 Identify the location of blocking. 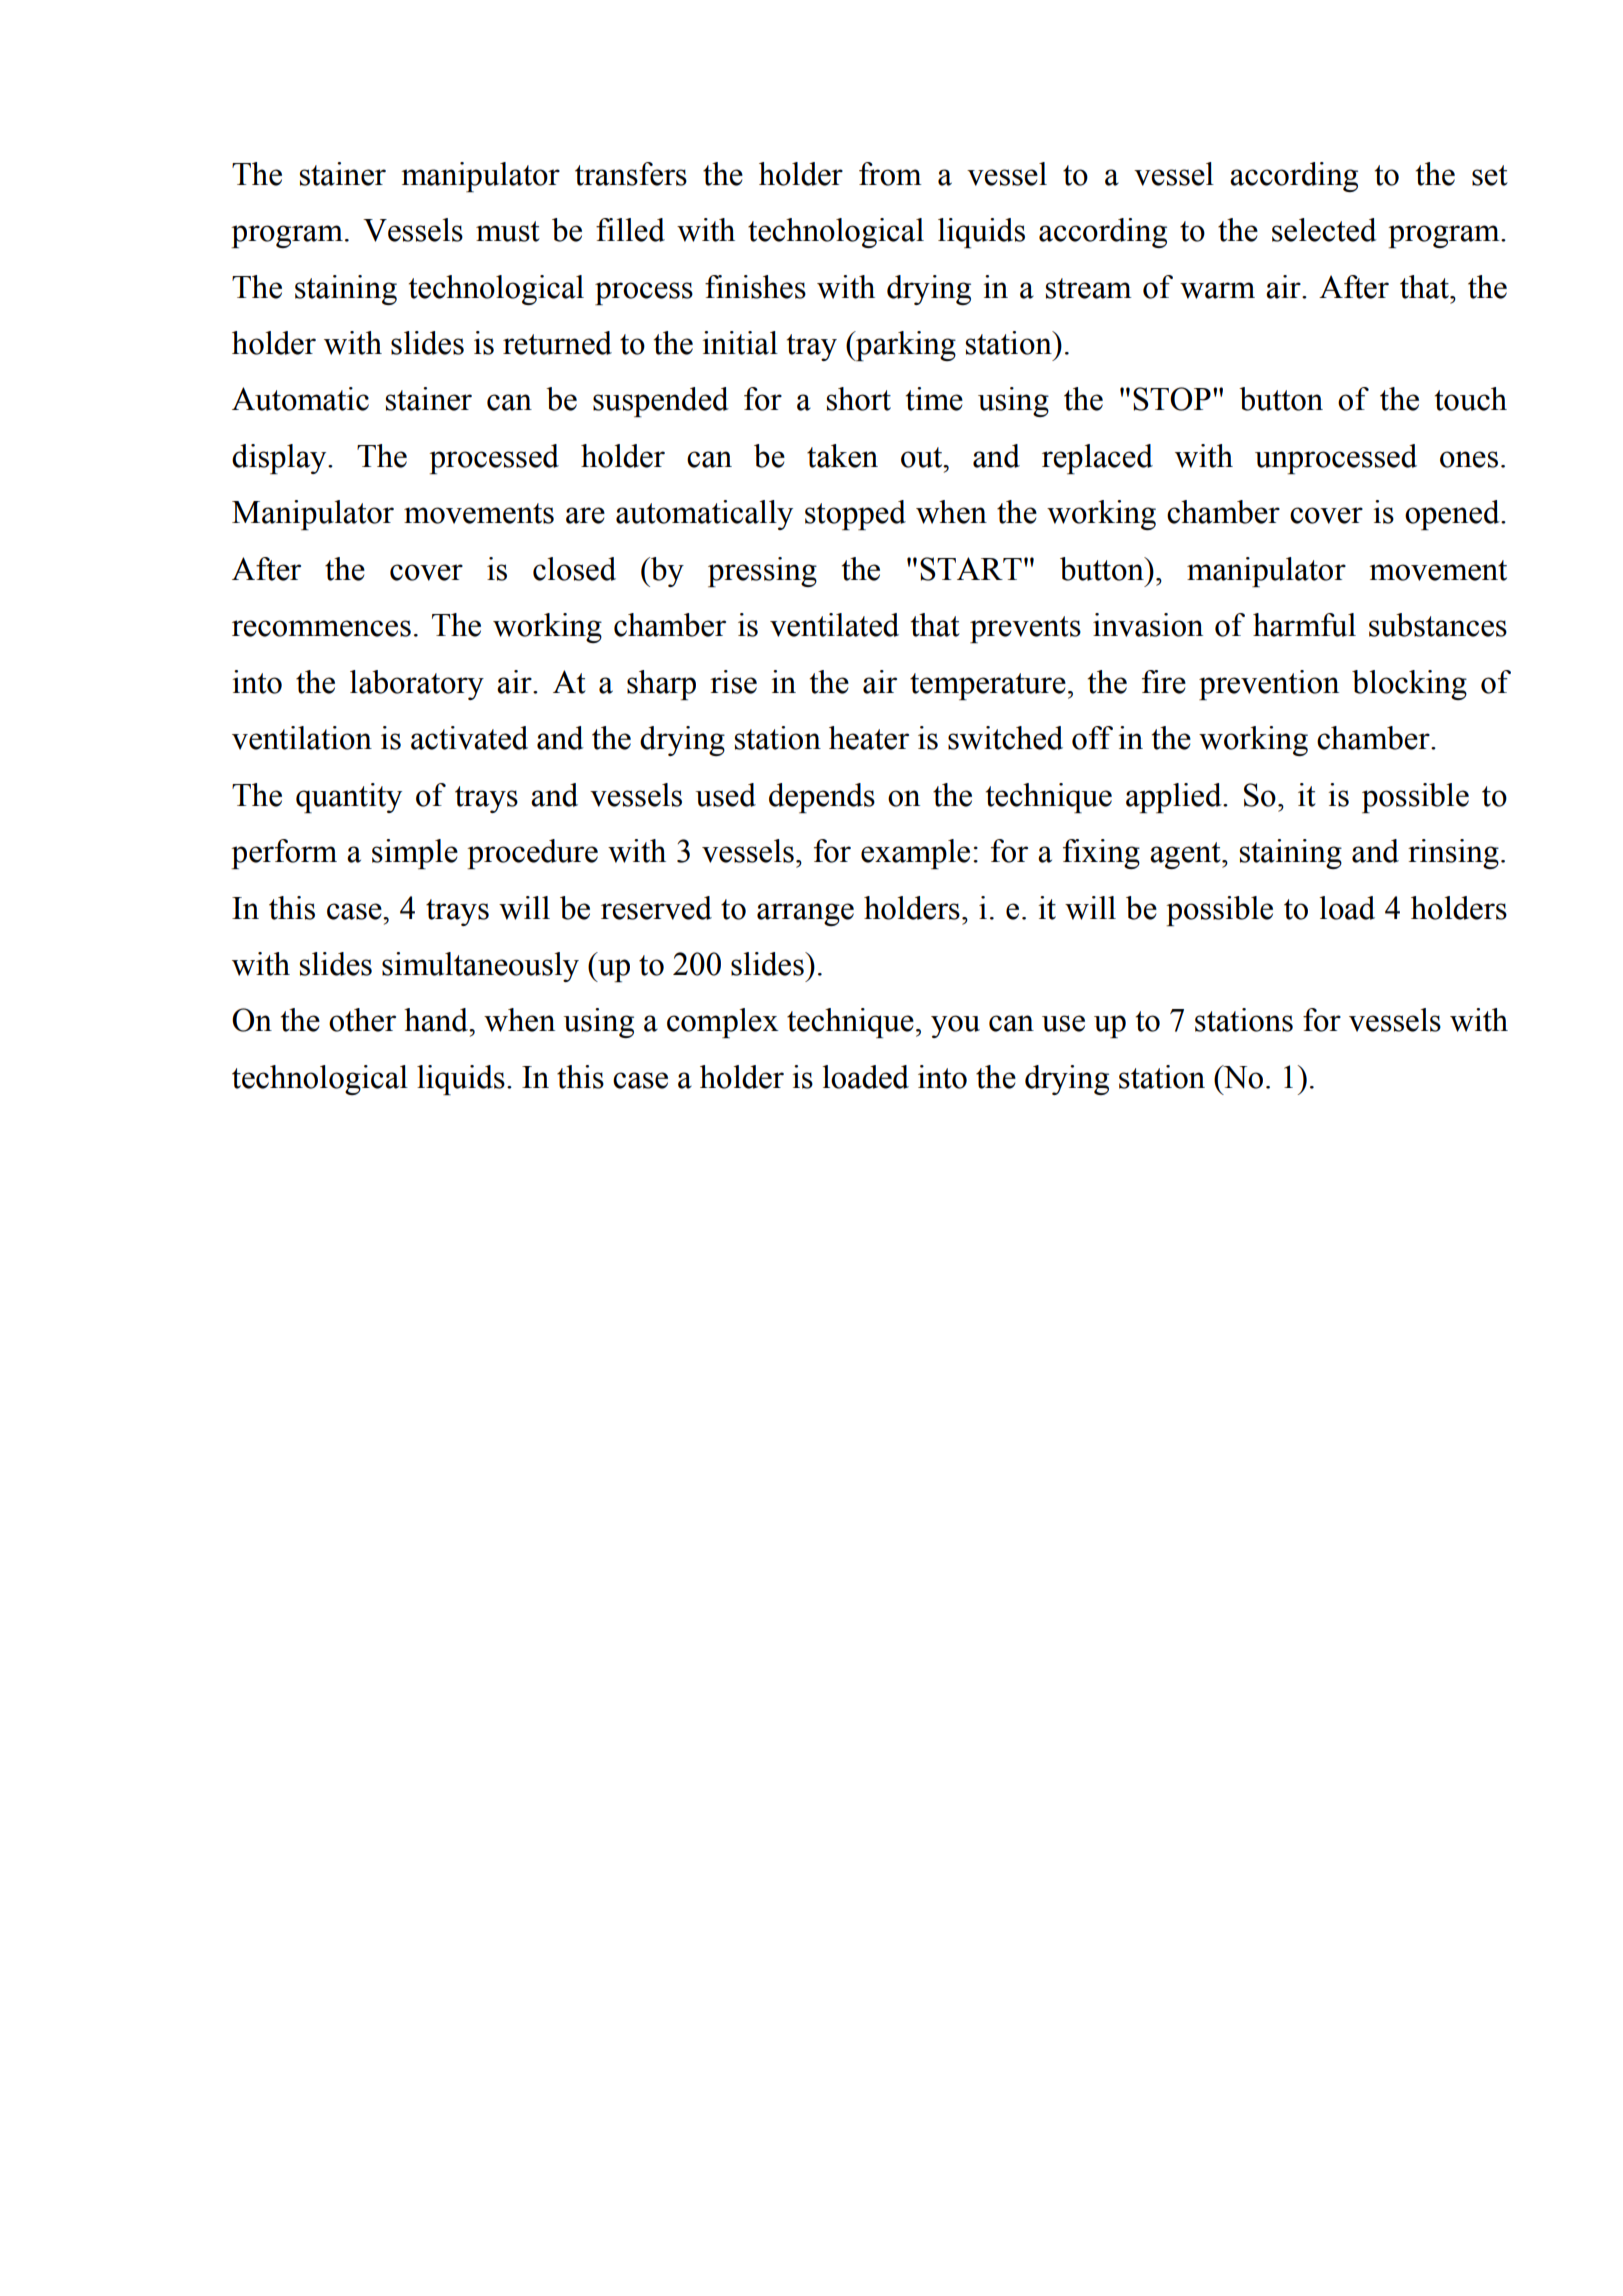
(1409, 685).
